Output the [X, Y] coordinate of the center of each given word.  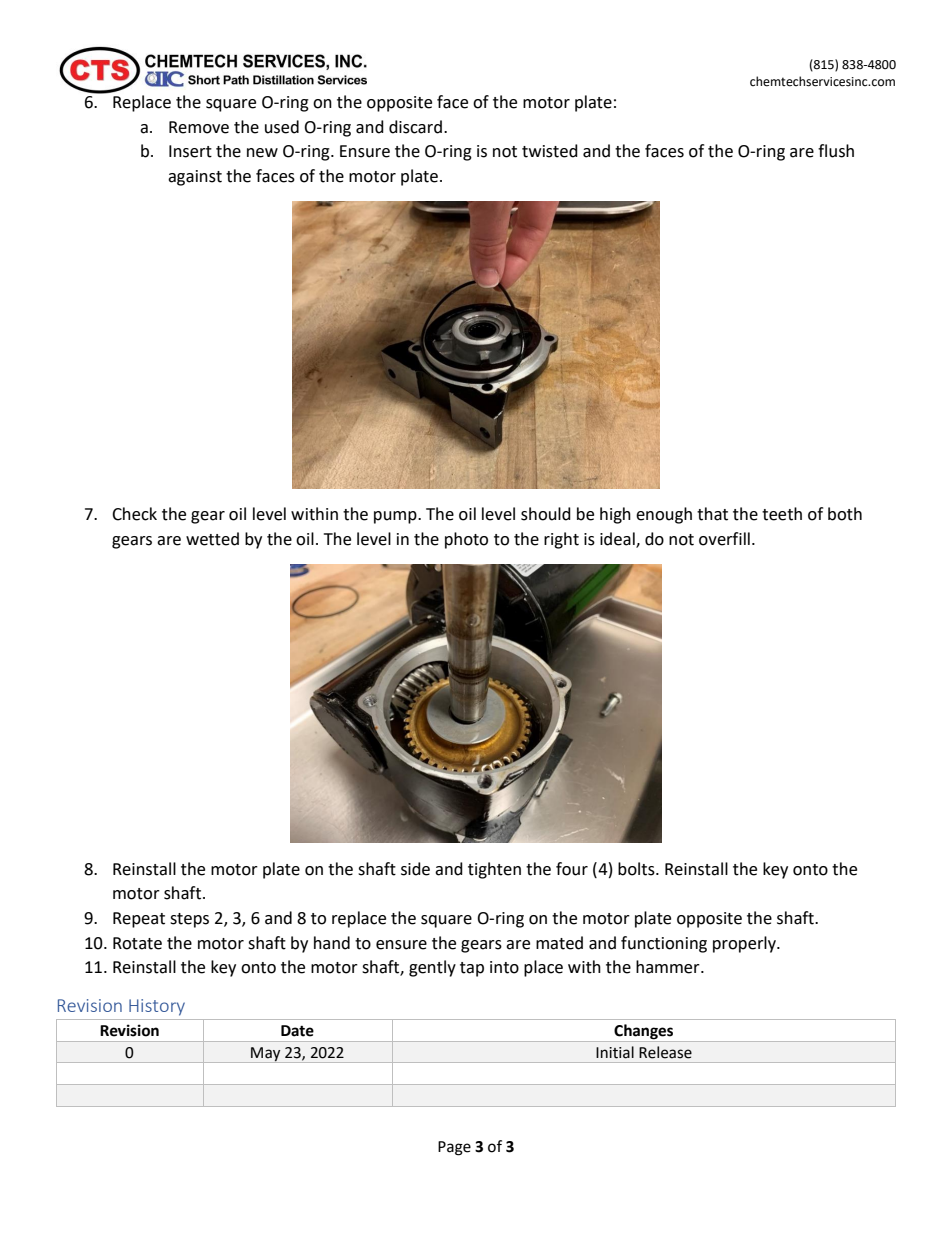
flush [836, 151]
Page [454, 1148]
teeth [782, 514]
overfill [724, 539]
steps [189, 920]
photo [466, 540]
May [266, 1055]
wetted [212, 539]
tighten [494, 870]
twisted [550, 151]
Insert [190, 151]
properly [745, 944]
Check [134, 514]
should [546, 514]
